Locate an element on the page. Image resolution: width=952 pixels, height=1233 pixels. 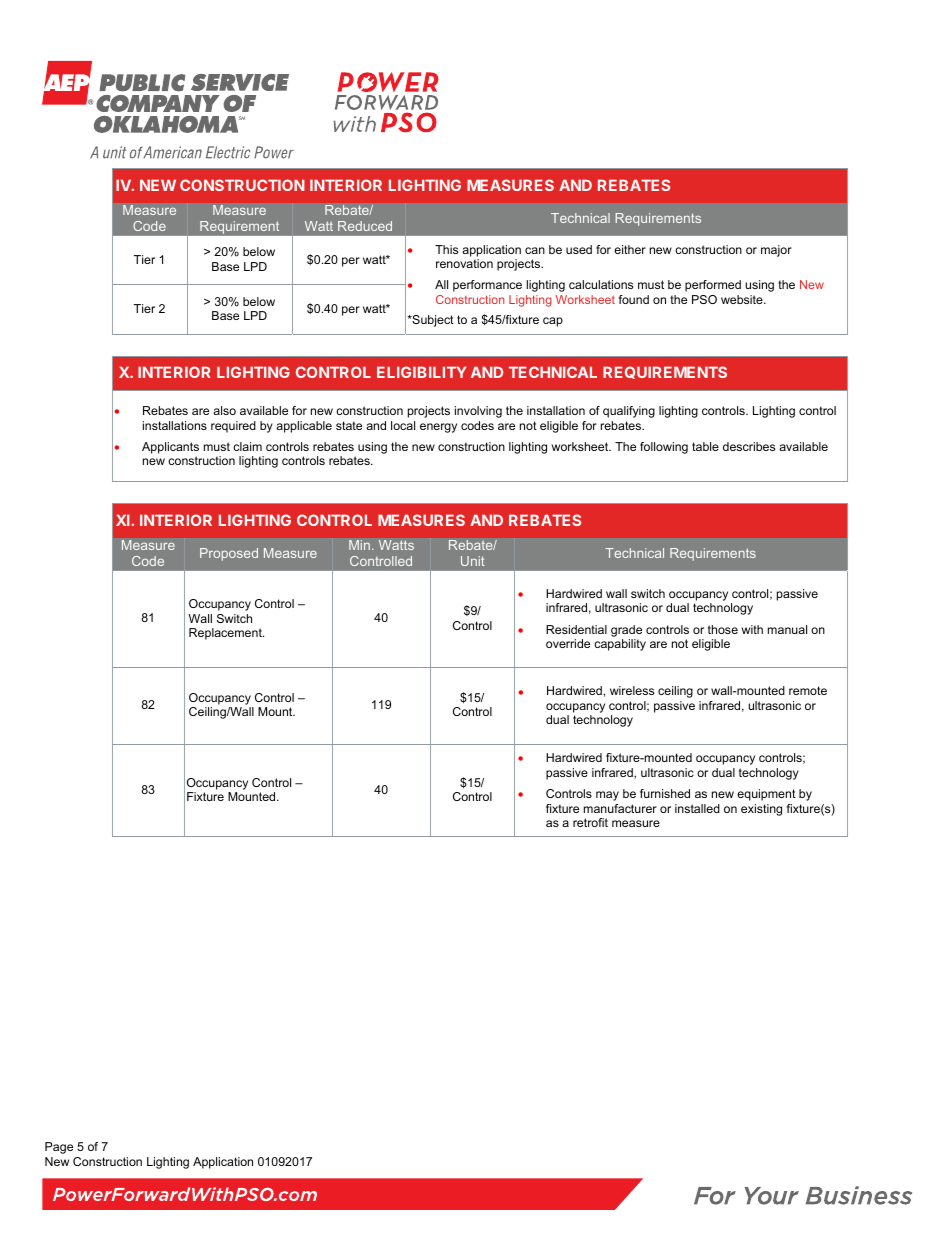
override is located at coordinates (568, 643).
